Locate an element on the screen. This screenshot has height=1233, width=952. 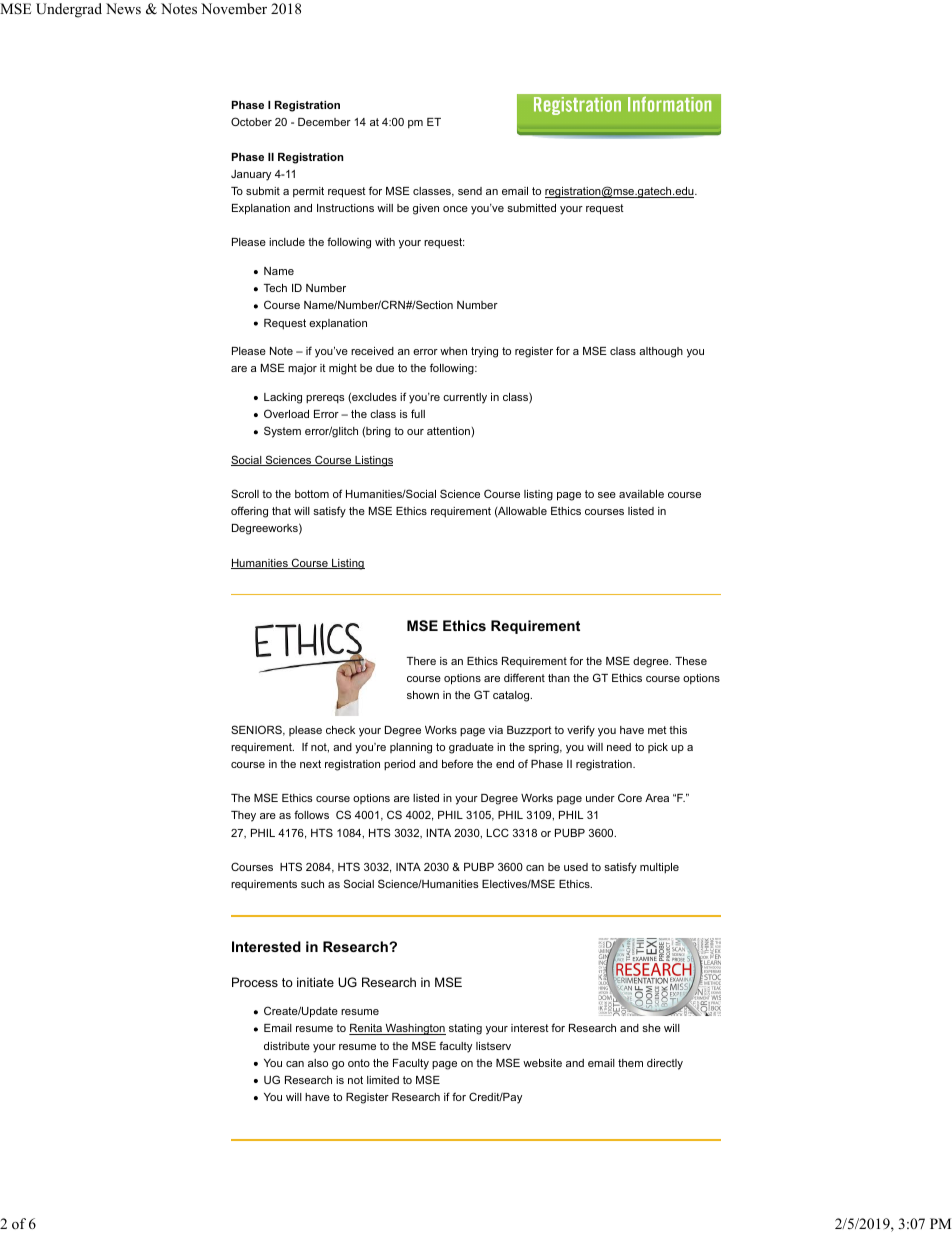
Process is located at coordinates (255, 982).
